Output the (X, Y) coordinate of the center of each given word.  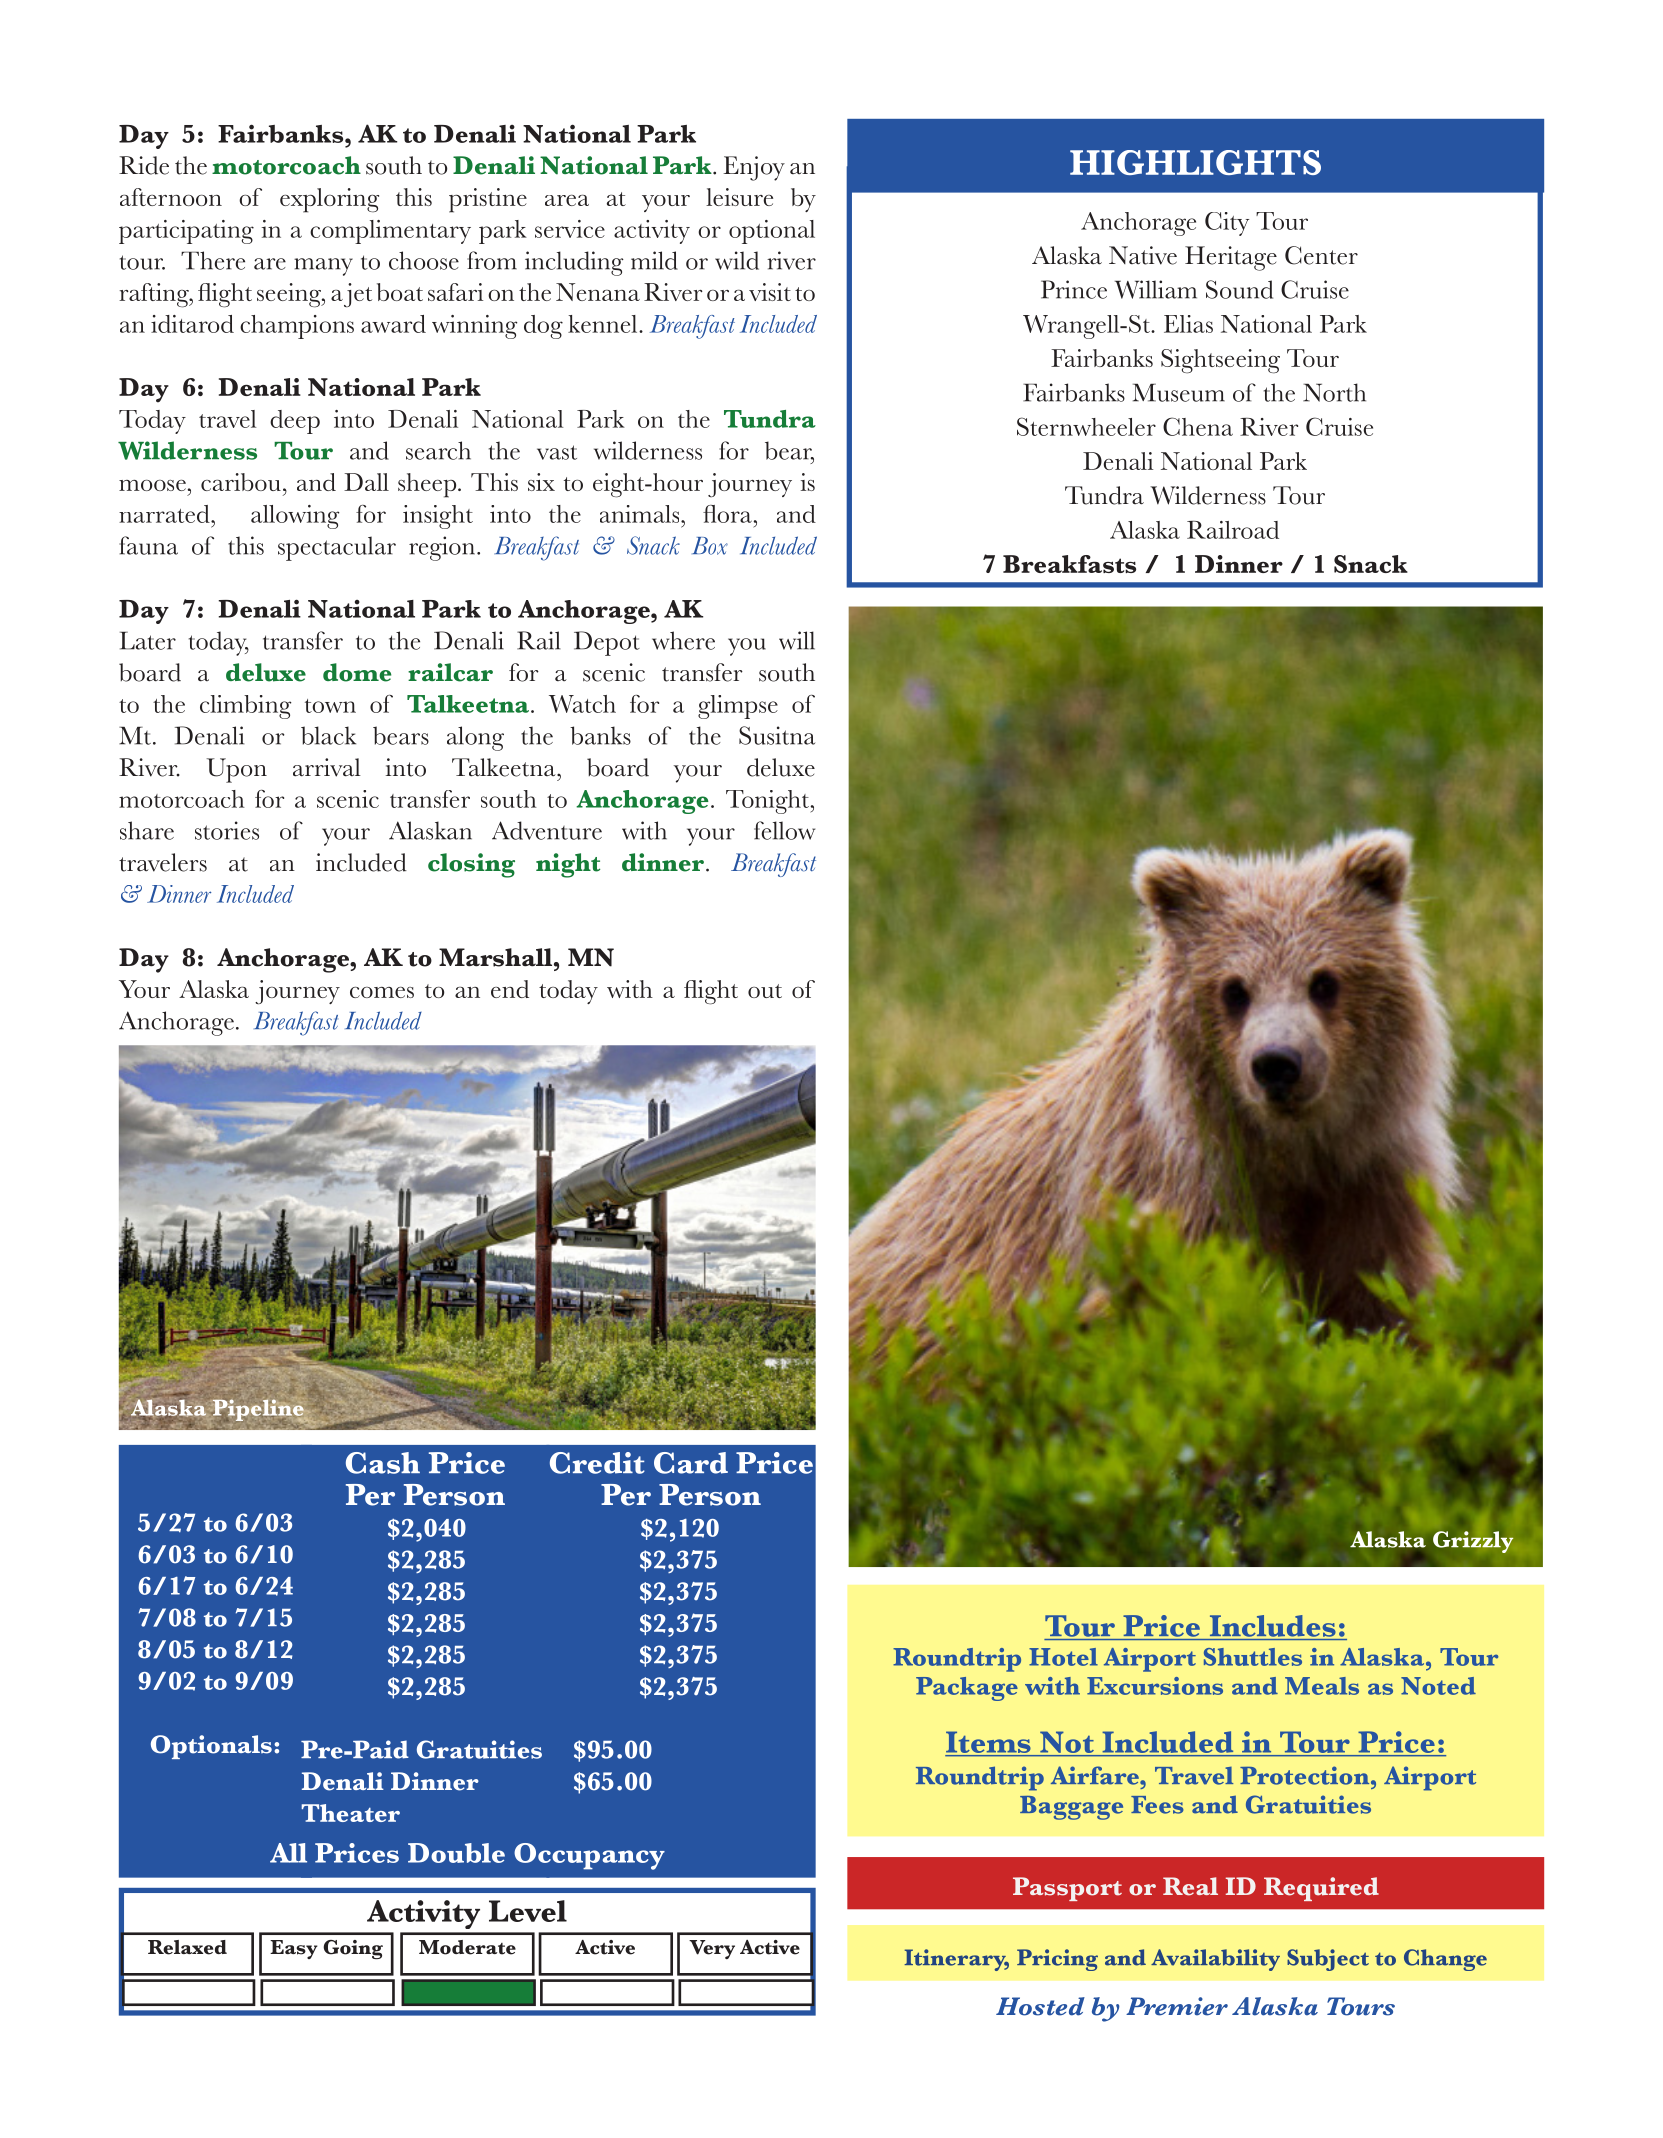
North (1334, 392)
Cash (383, 1463)
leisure (739, 197)
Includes (1272, 1626)
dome (357, 672)
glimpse (738, 707)
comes (382, 992)
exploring (329, 200)
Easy (294, 1949)
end (510, 989)
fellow (784, 830)
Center (1321, 255)
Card (691, 1463)
